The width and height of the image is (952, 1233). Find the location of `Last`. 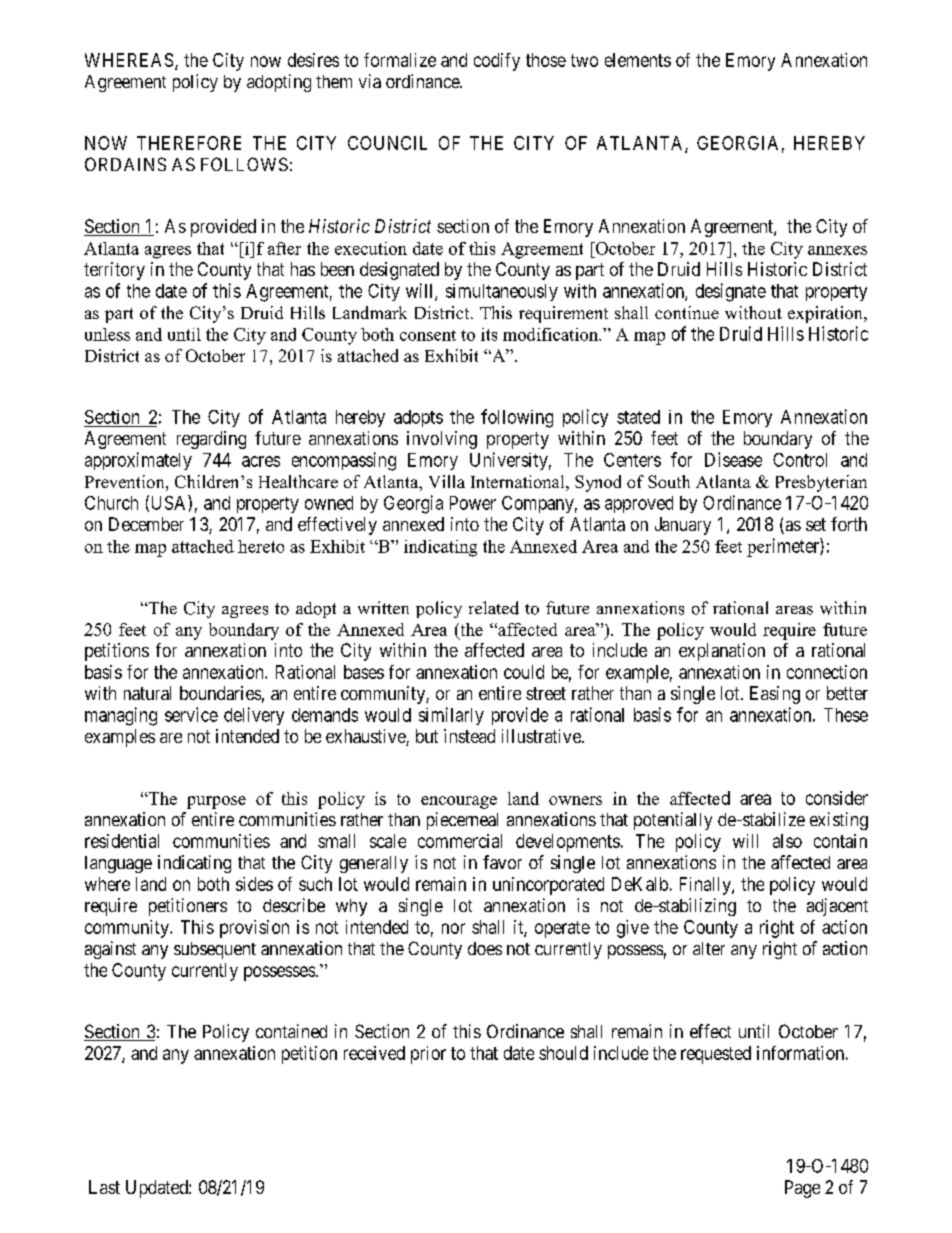

Last is located at coordinates (104, 1187).
